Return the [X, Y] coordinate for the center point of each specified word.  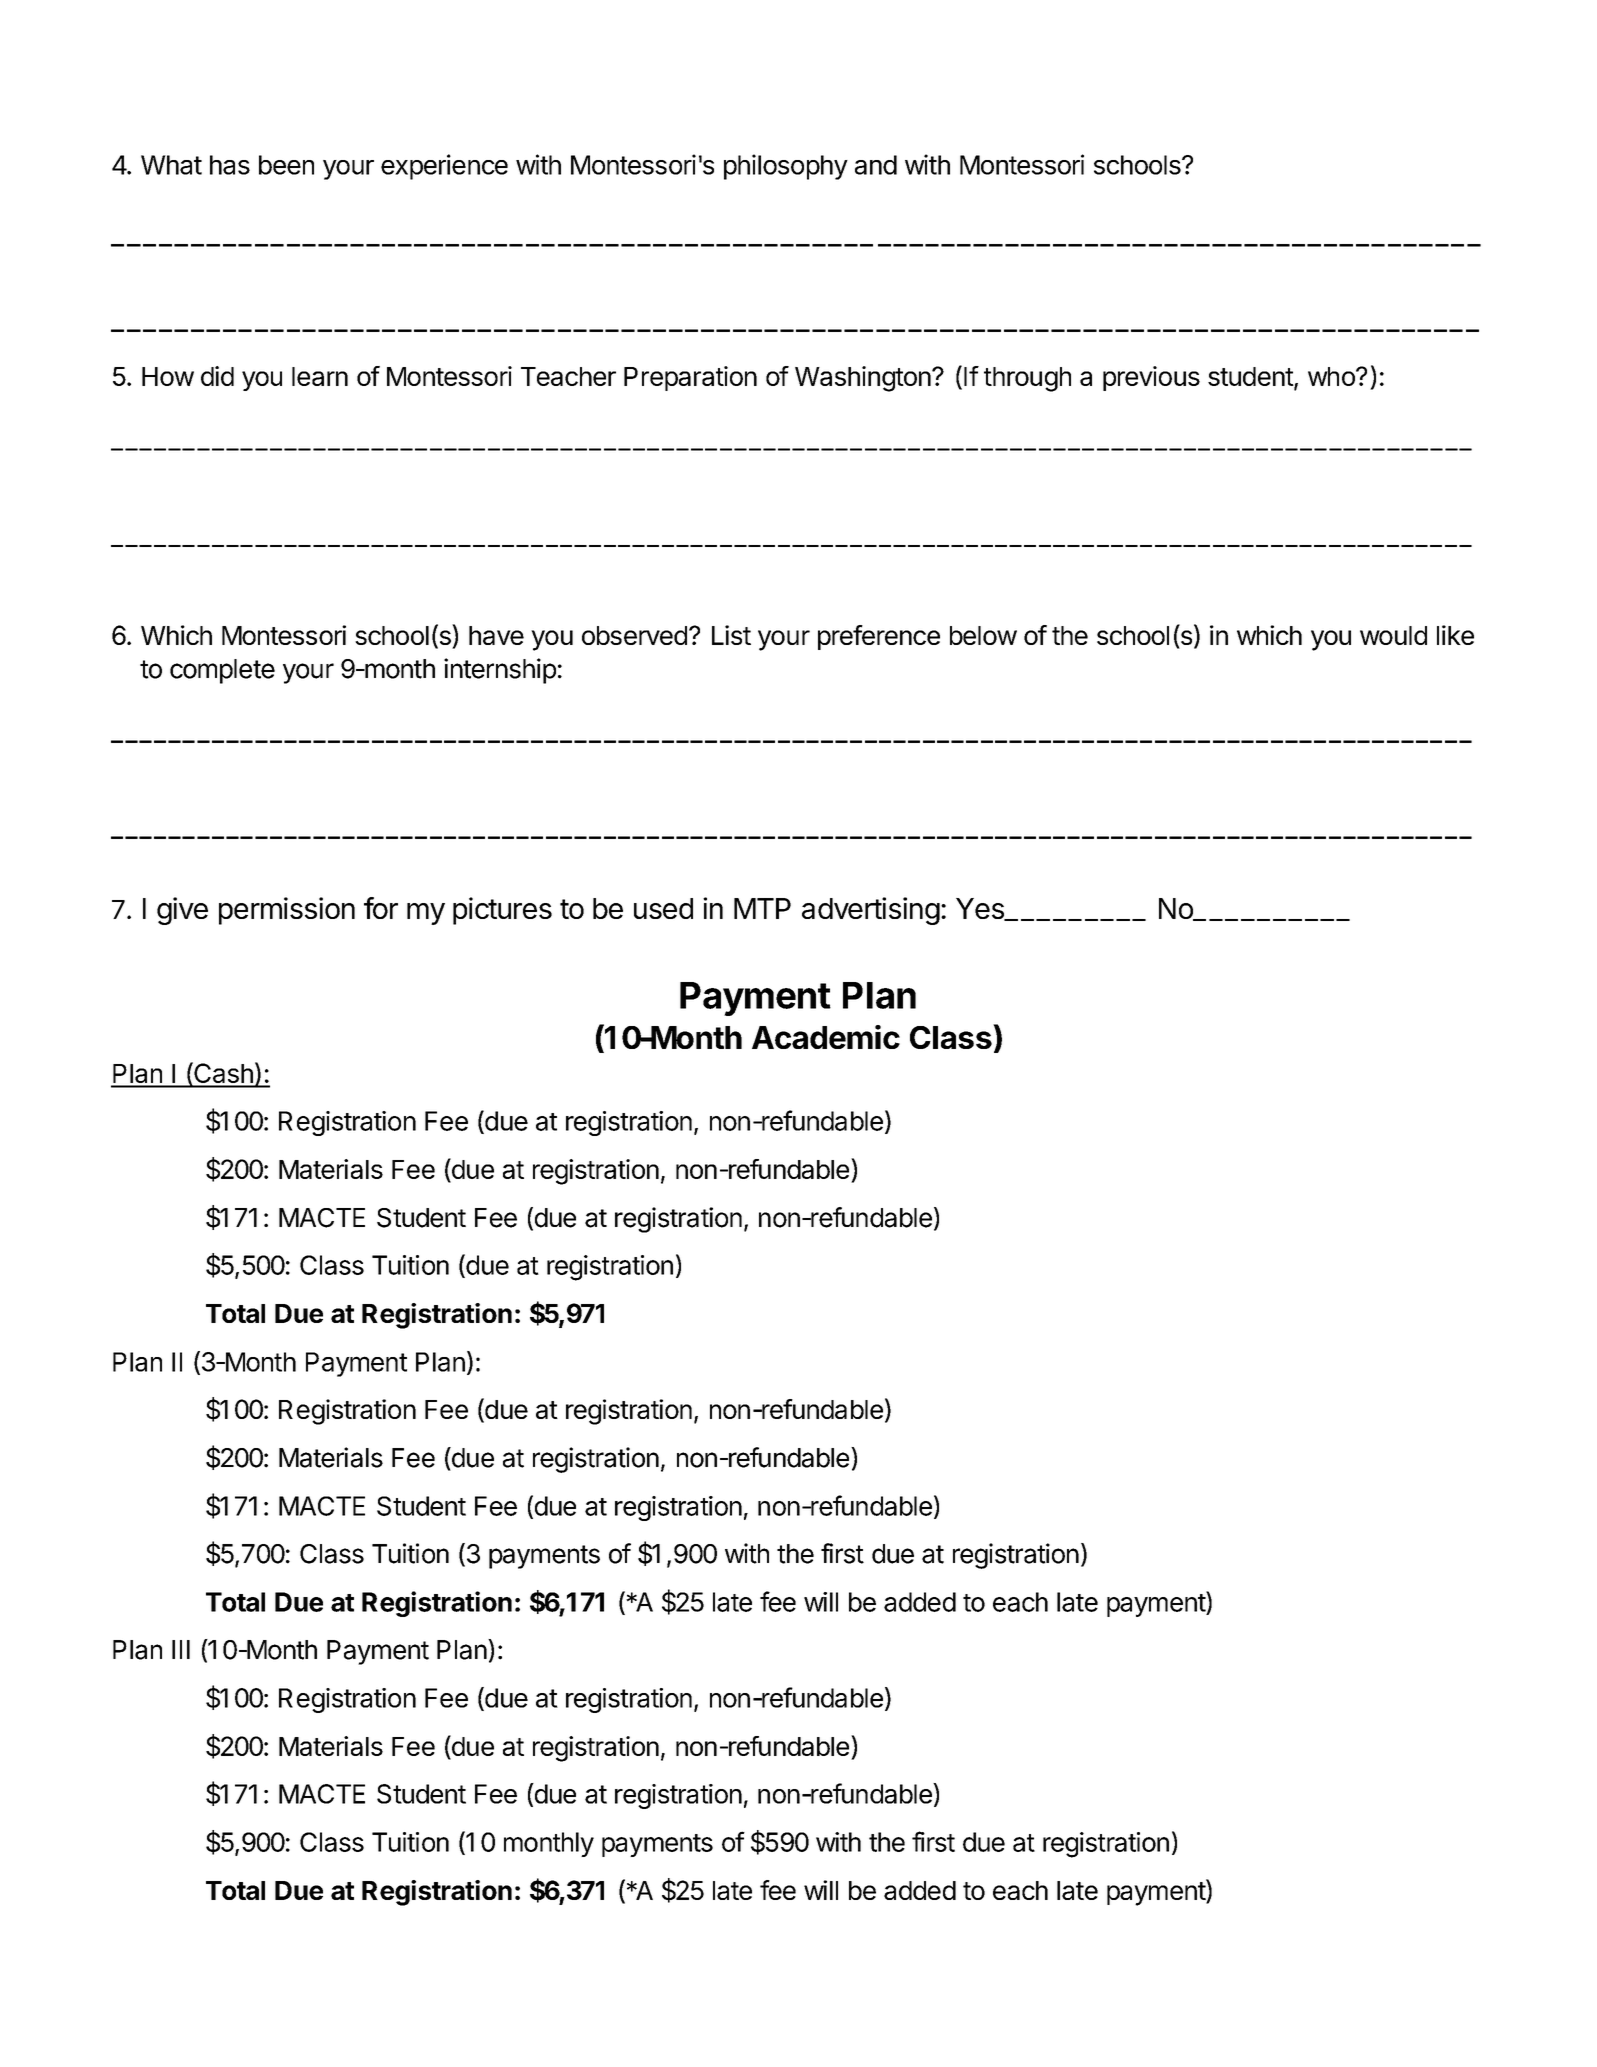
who [1332, 376]
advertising [871, 911]
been [286, 165]
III [181, 1649]
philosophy [786, 167]
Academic [826, 1037]
